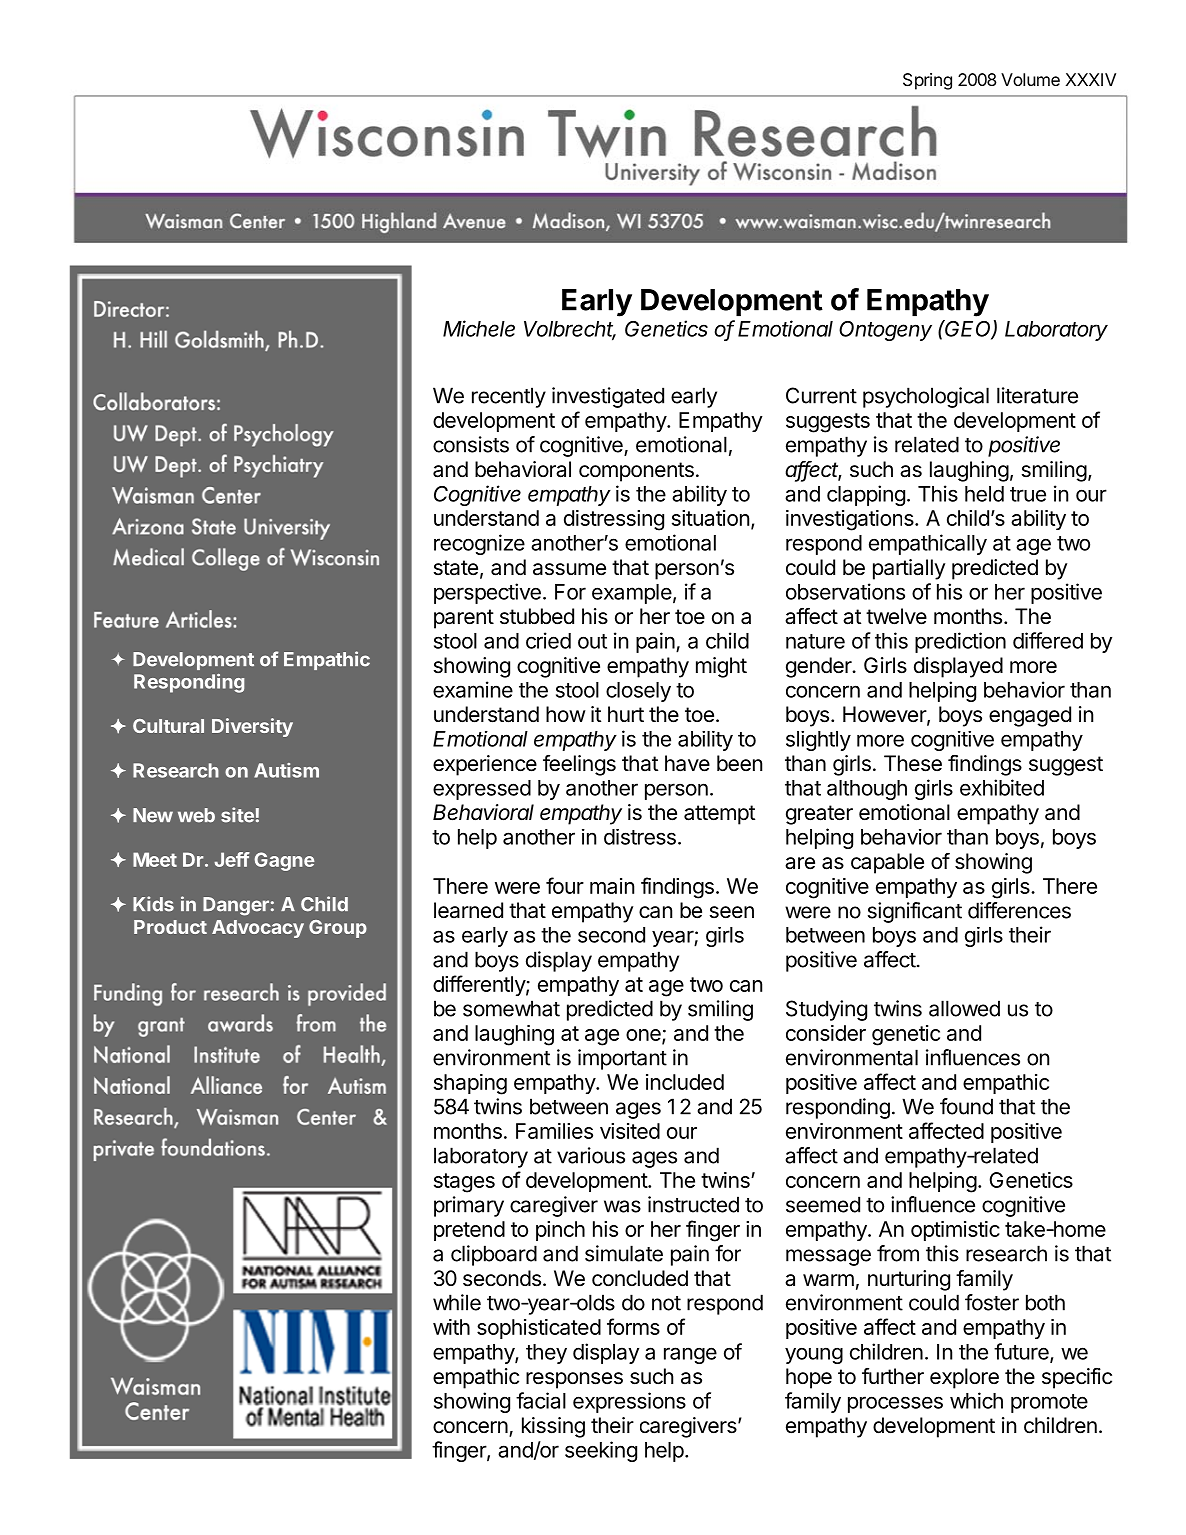 This screenshot has width=1186, height=1535. I want to click on feelings, so click(579, 765).
